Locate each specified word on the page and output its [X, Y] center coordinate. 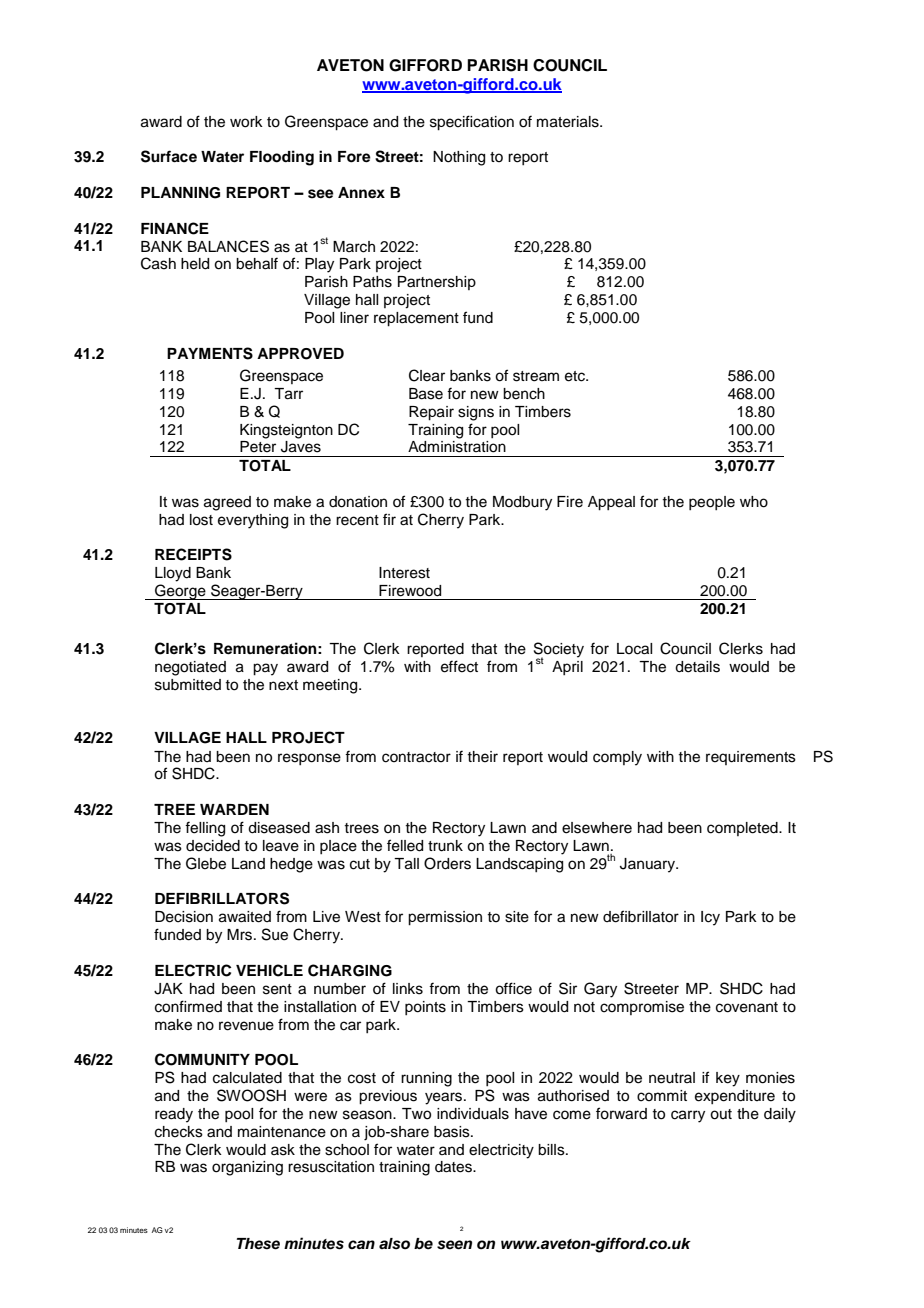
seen [454, 1245]
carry [688, 1116]
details [697, 667]
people [712, 503]
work [246, 122]
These [258, 1244]
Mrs [241, 935]
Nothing [459, 158]
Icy [710, 918]
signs [476, 413]
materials [569, 122]
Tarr [288, 394]
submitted [188, 685]
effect [459, 666]
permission [445, 918]
